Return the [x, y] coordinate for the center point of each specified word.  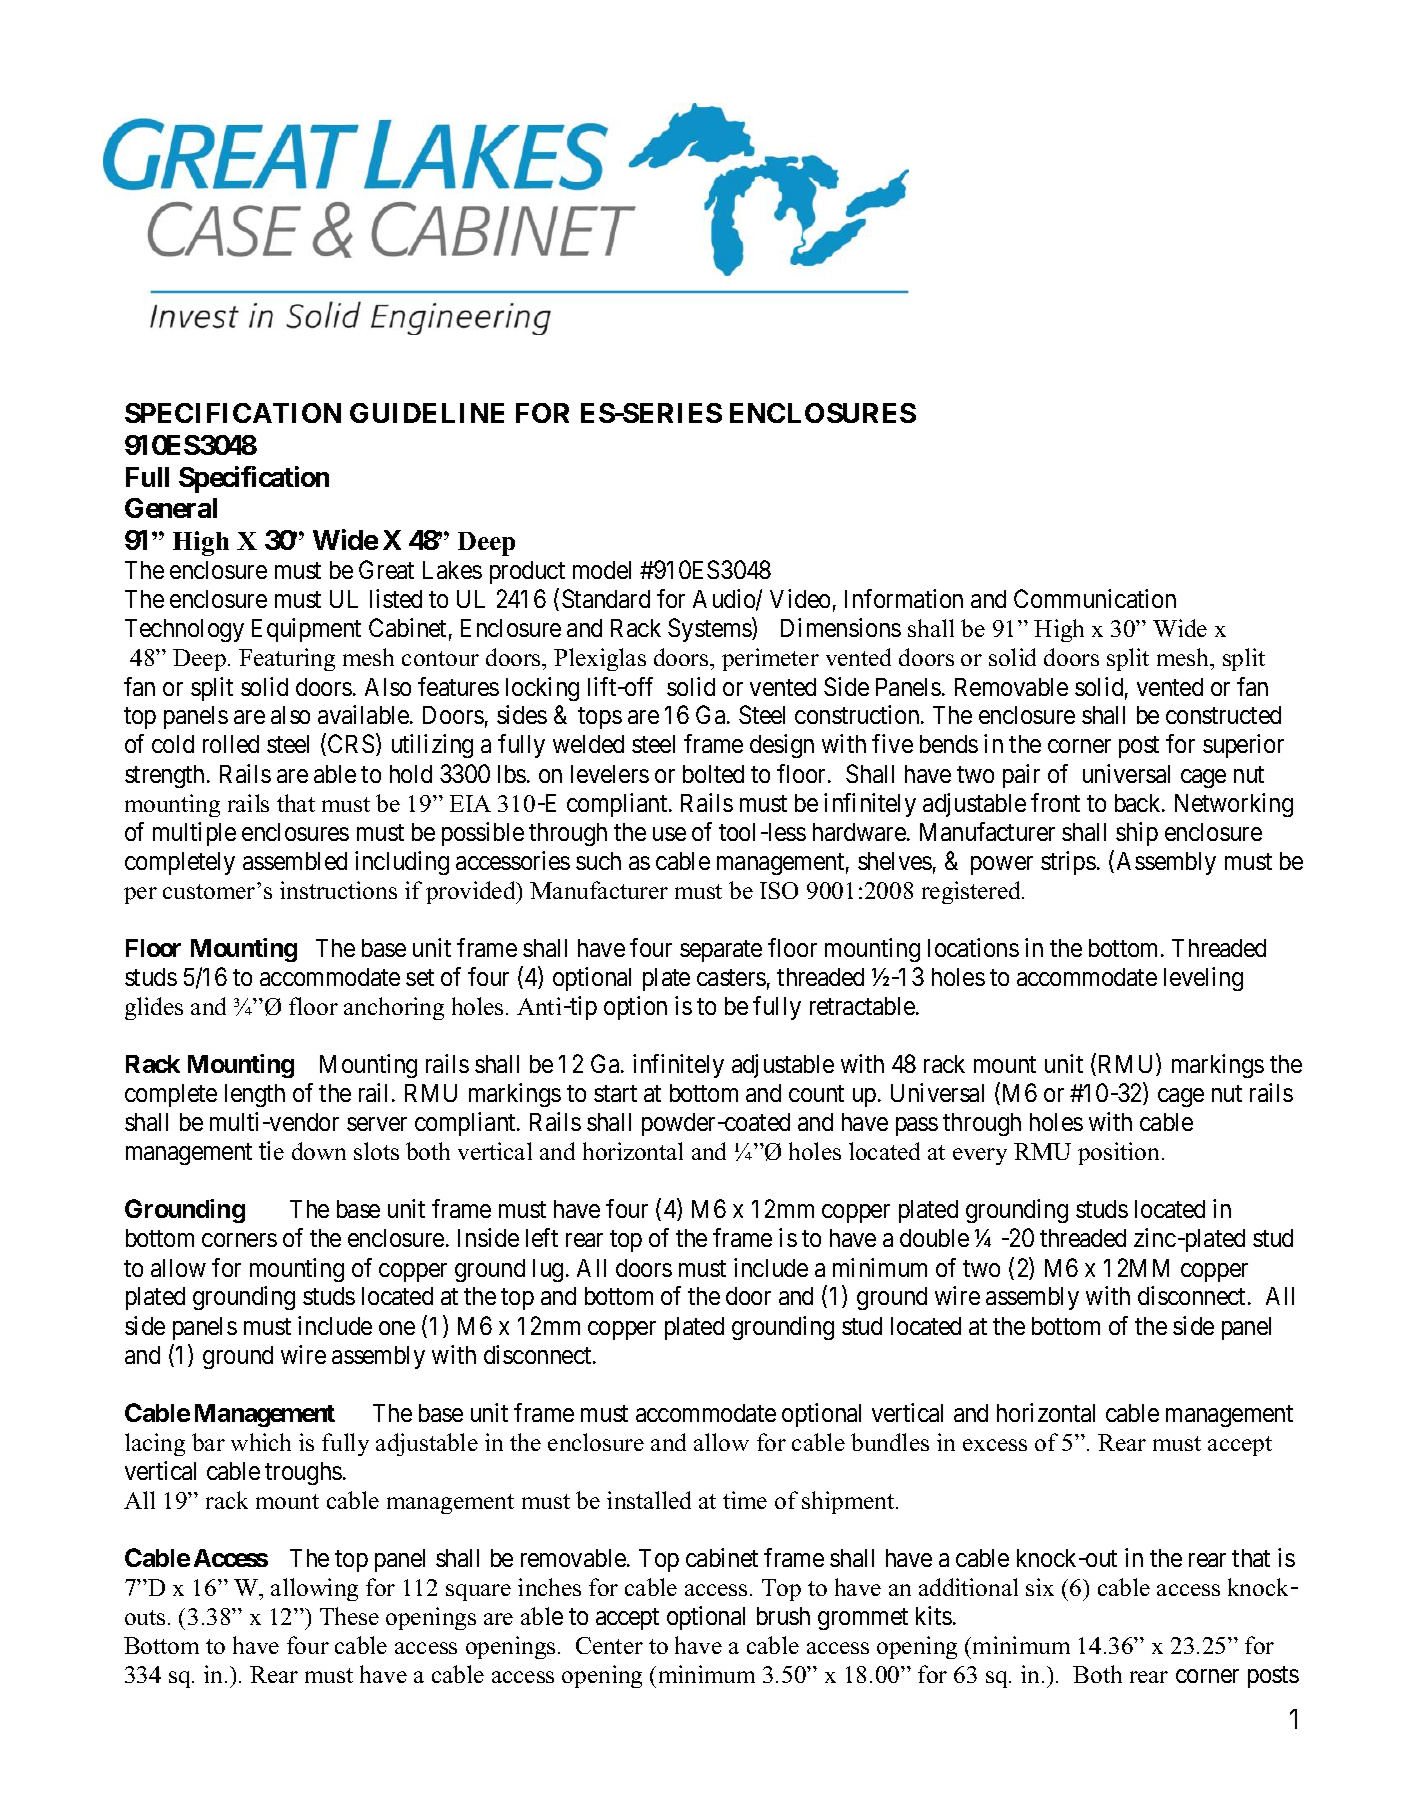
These [349, 1616]
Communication [1095, 598]
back [1139, 803]
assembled [295, 861]
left [542, 1237]
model [602, 570]
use [669, 834]
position [1118, 1153]
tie [271, 1150]
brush [783, 1616]
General [171, 508]
